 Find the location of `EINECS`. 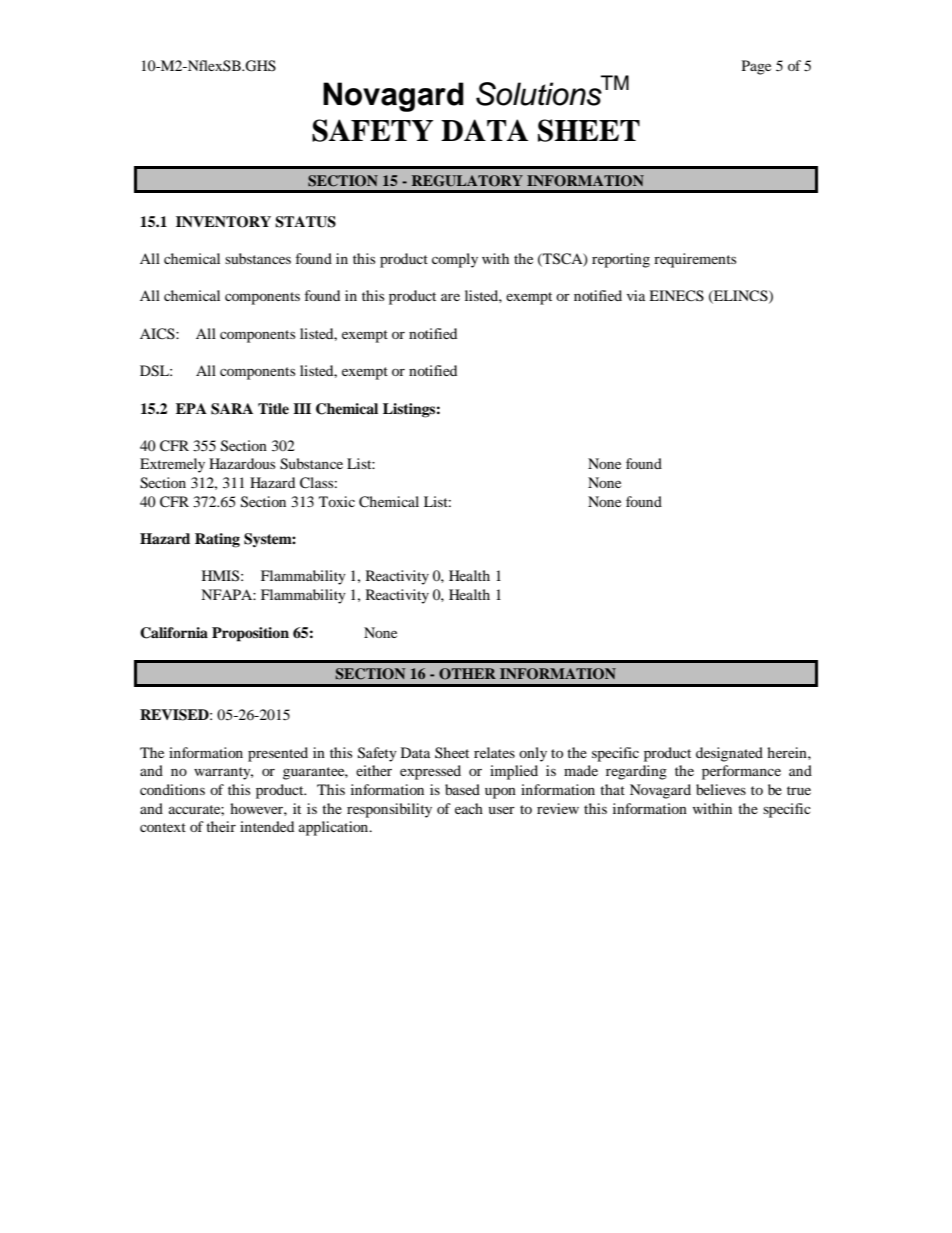

EINECS is located at coordinates (676, 296).
